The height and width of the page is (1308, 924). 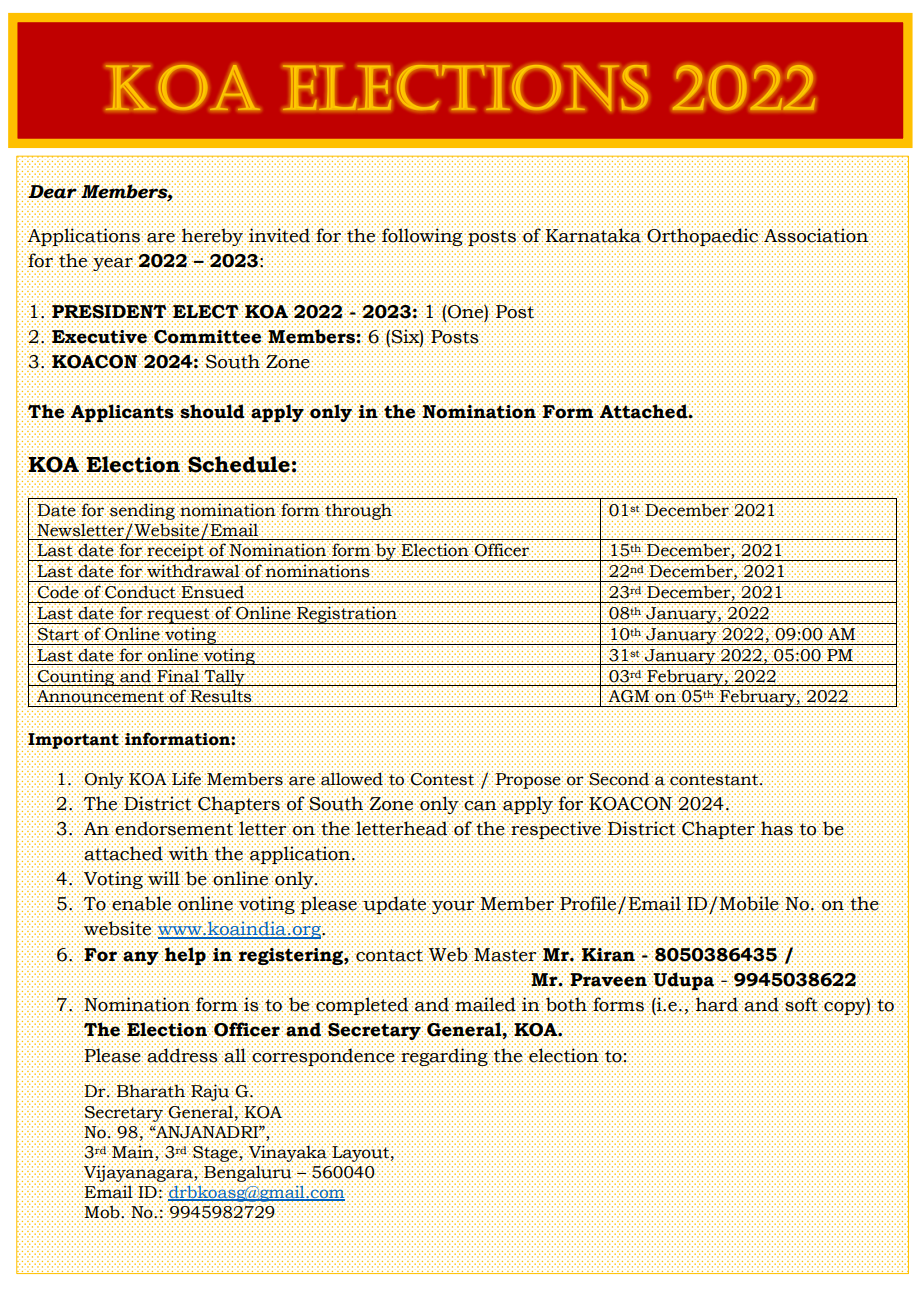 I want to click on Kiran, so click(x=609, y=954).
